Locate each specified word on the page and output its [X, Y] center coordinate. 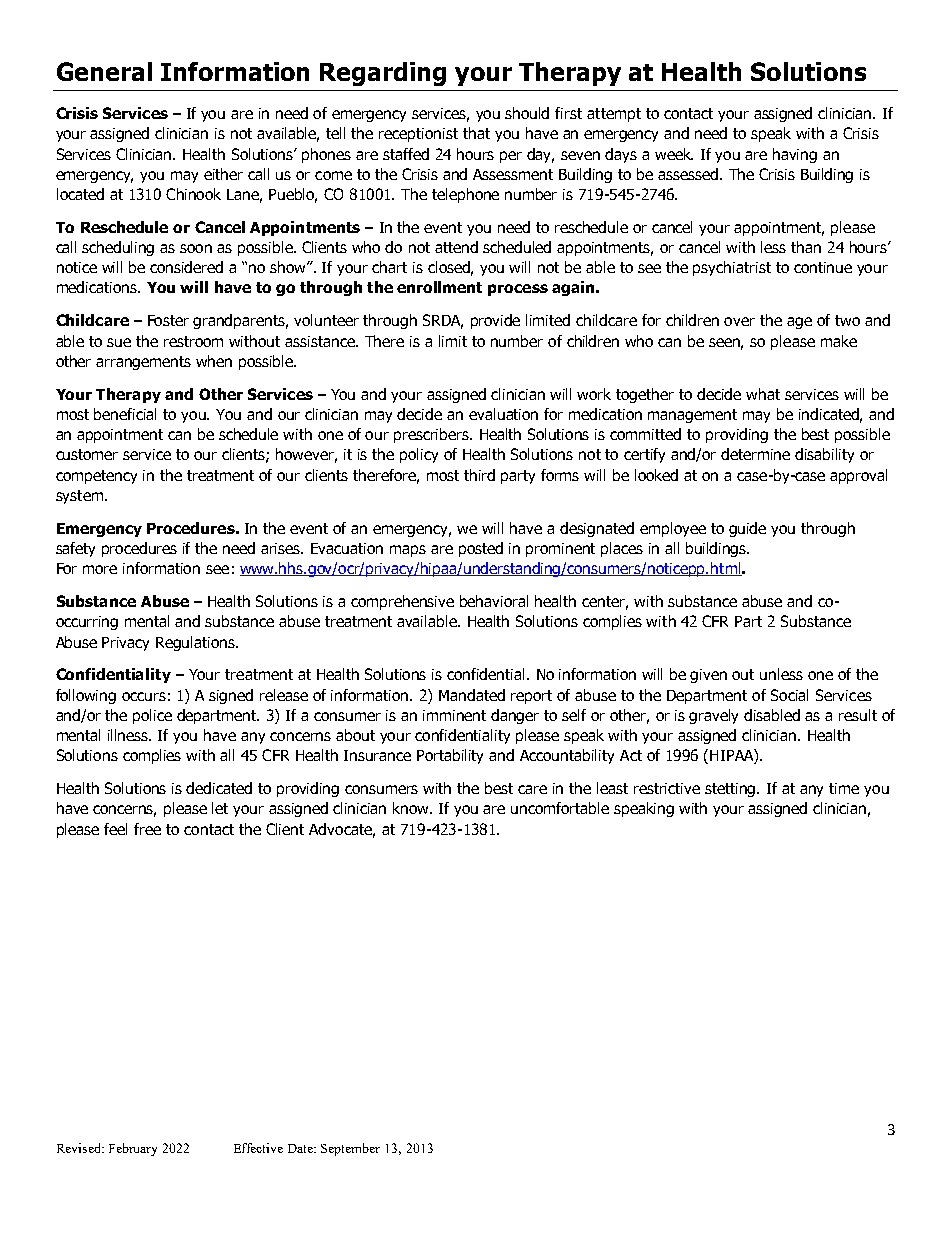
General [104, 71]
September [350, 1149]
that [476, 133]
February [133, 1149]
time [844, 788]
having [795, 155]
